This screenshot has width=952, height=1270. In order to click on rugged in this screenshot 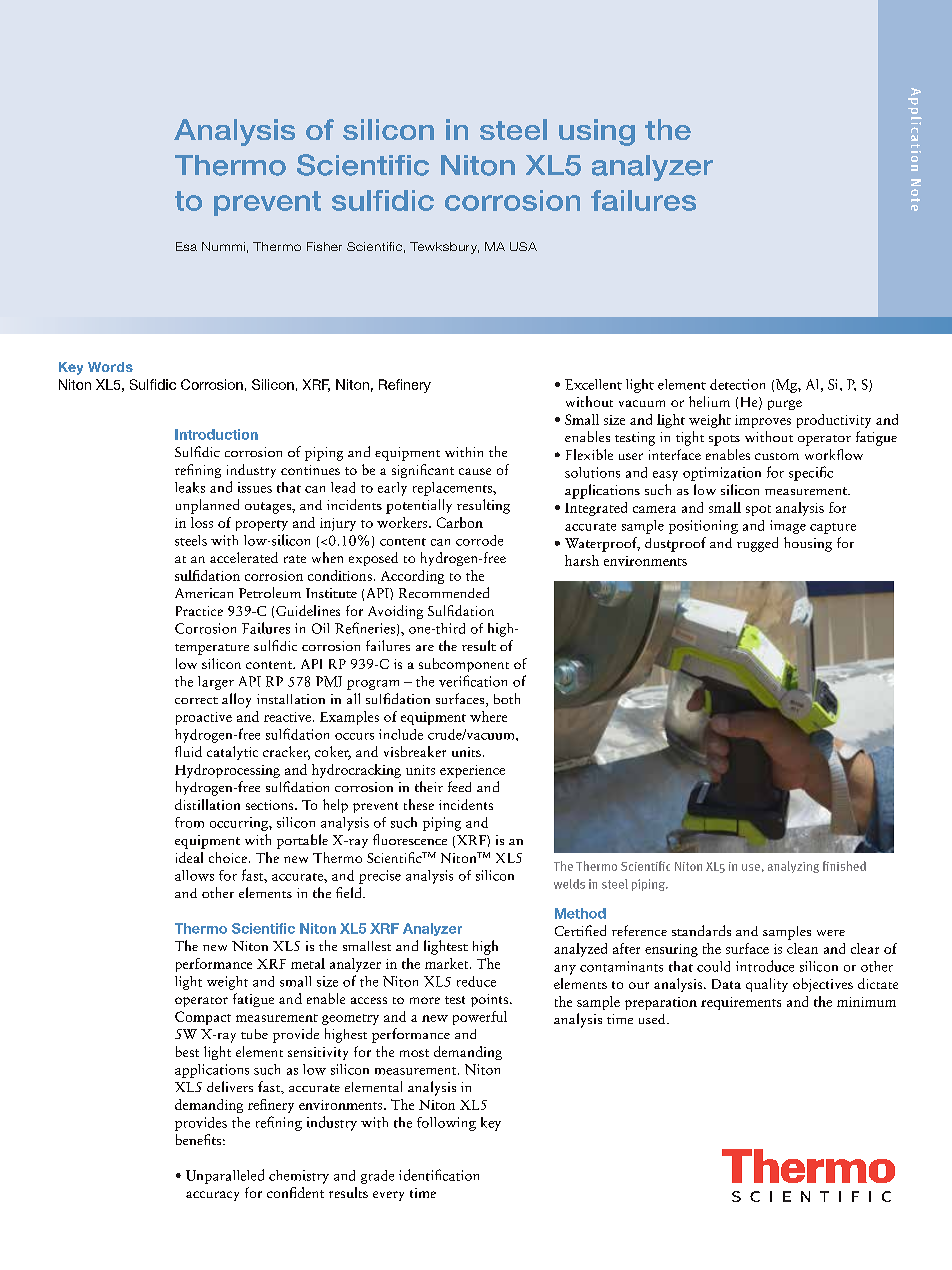, I will do `click(757, 544)`.
